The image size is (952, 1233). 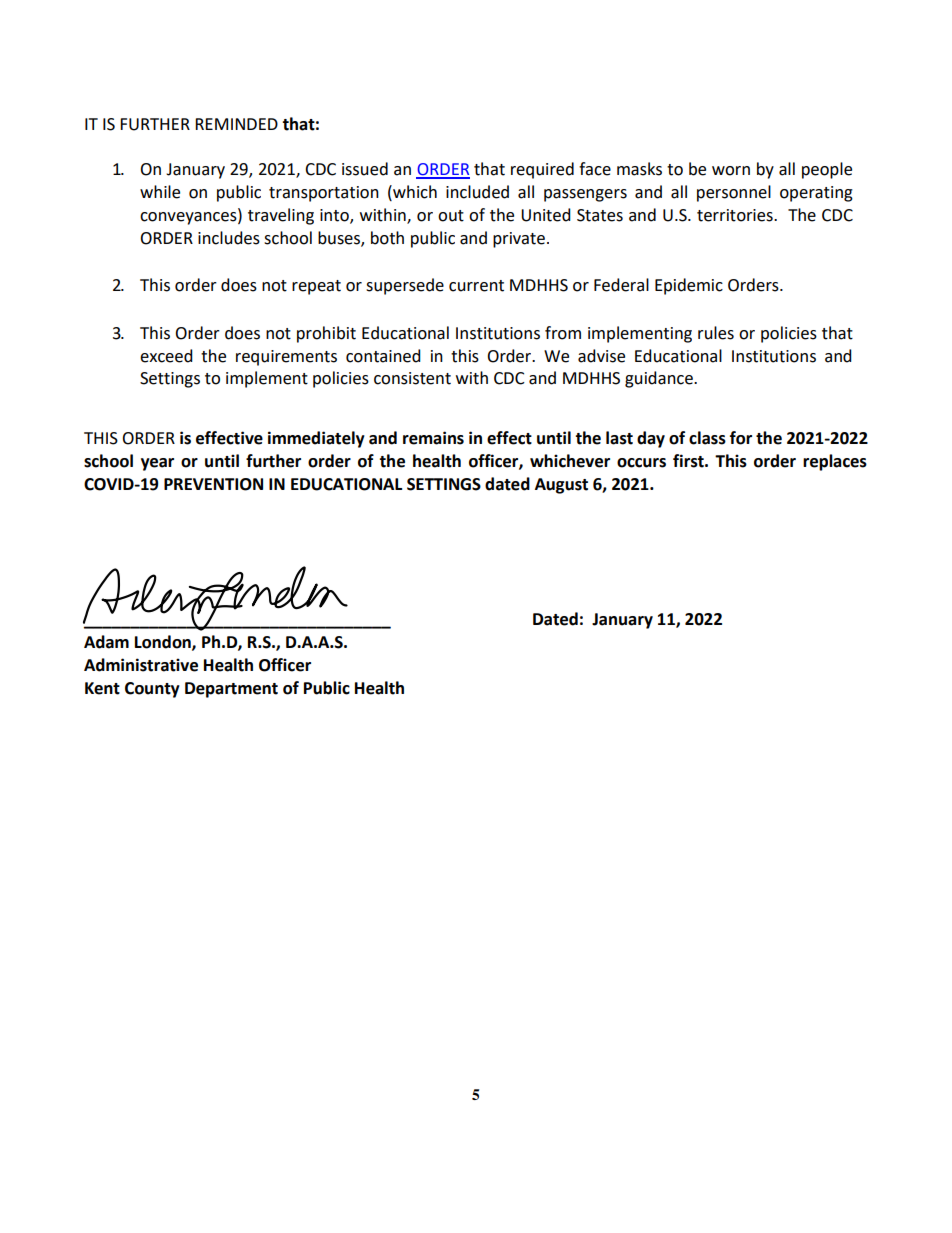 I want to click on REMINDED, so click(x=236, y=124).
